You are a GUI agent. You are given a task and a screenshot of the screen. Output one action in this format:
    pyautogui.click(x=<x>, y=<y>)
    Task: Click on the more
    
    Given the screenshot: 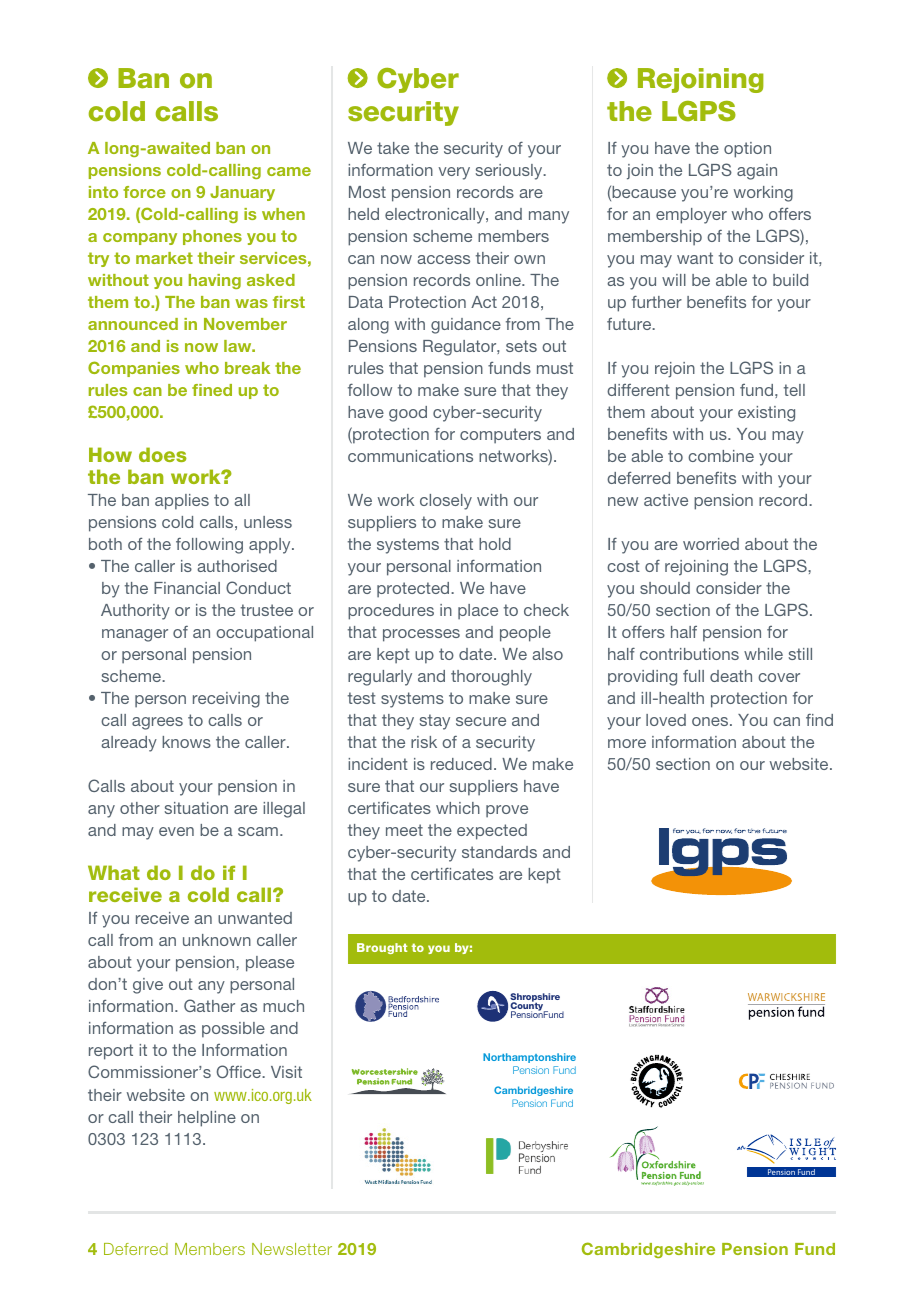 What is the action you would take?
    pyautogui.click(x=627, y=743)
